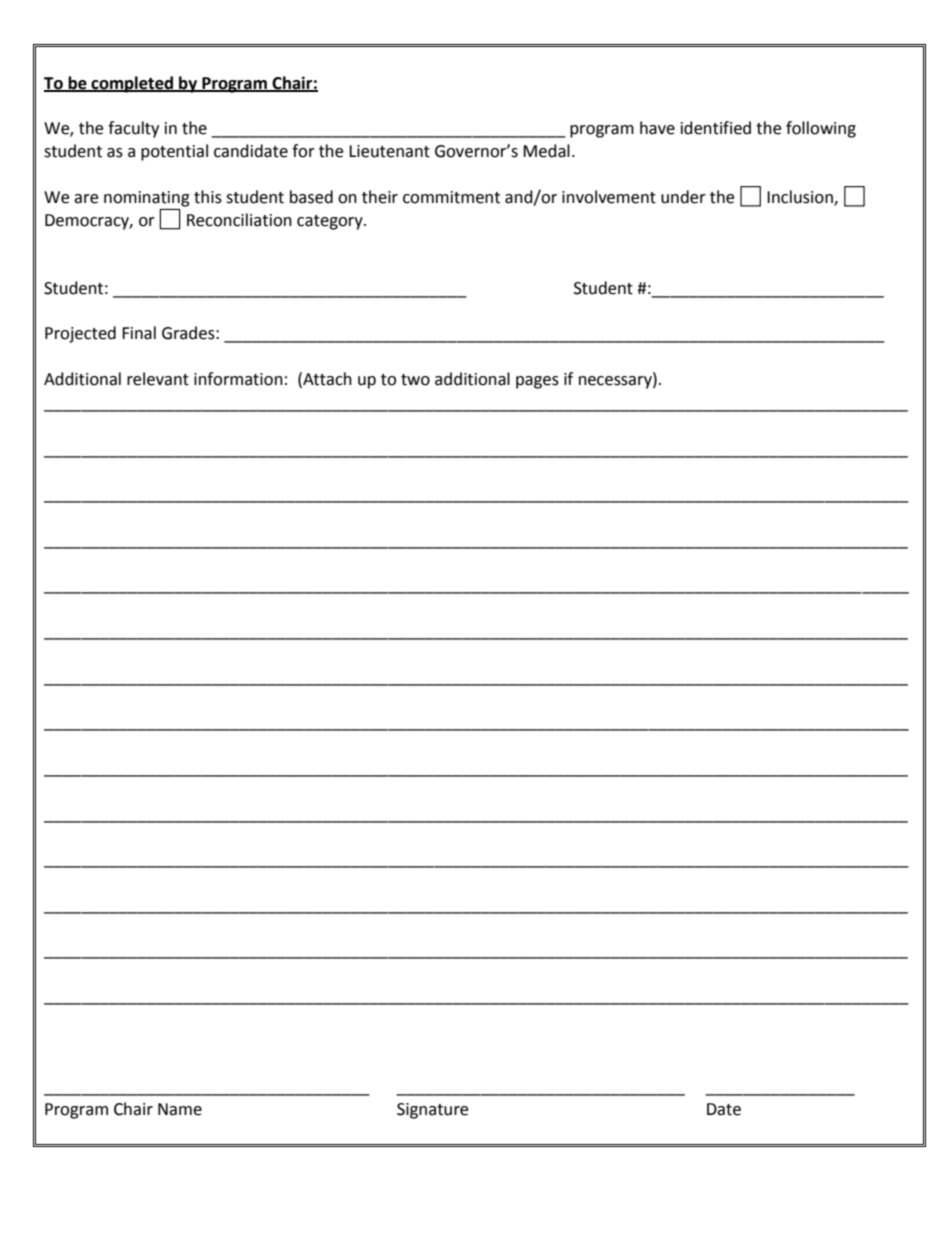 The height and width of the document is (1233, 952). Describe the element at coordinates (133, 129) in the document. I see `faculty` at that location.
